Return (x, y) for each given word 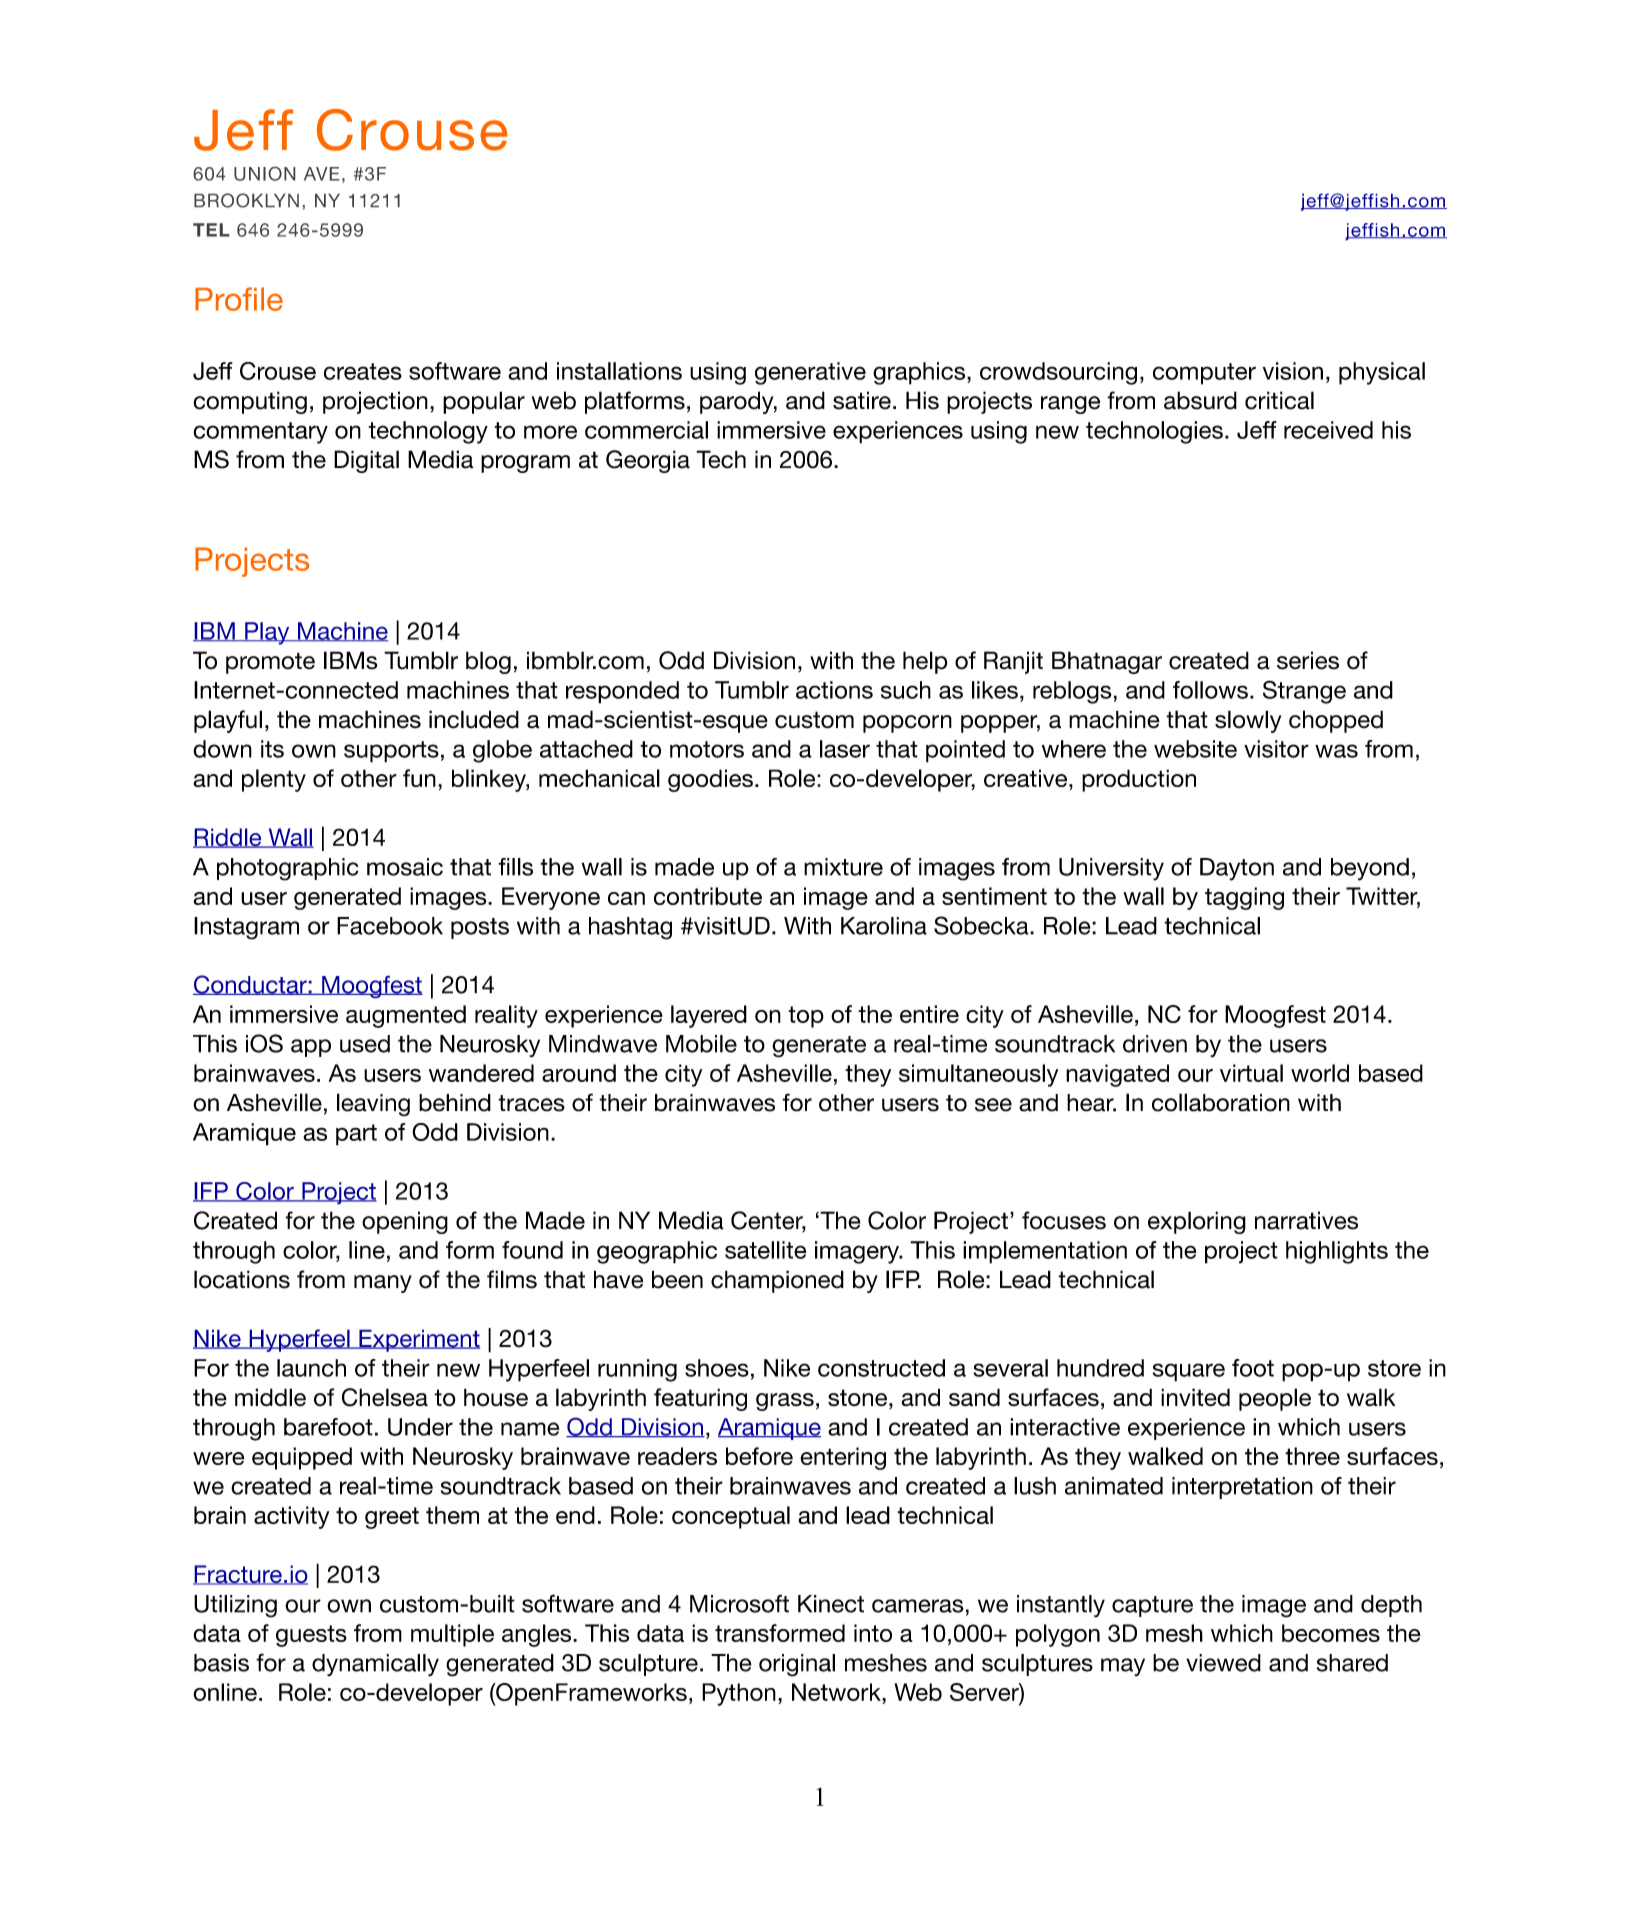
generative (810, 373)
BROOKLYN (246, 200)
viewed (1223, 1663)
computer (1204, 374)
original (797, 1665)
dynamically (375, 1665)
